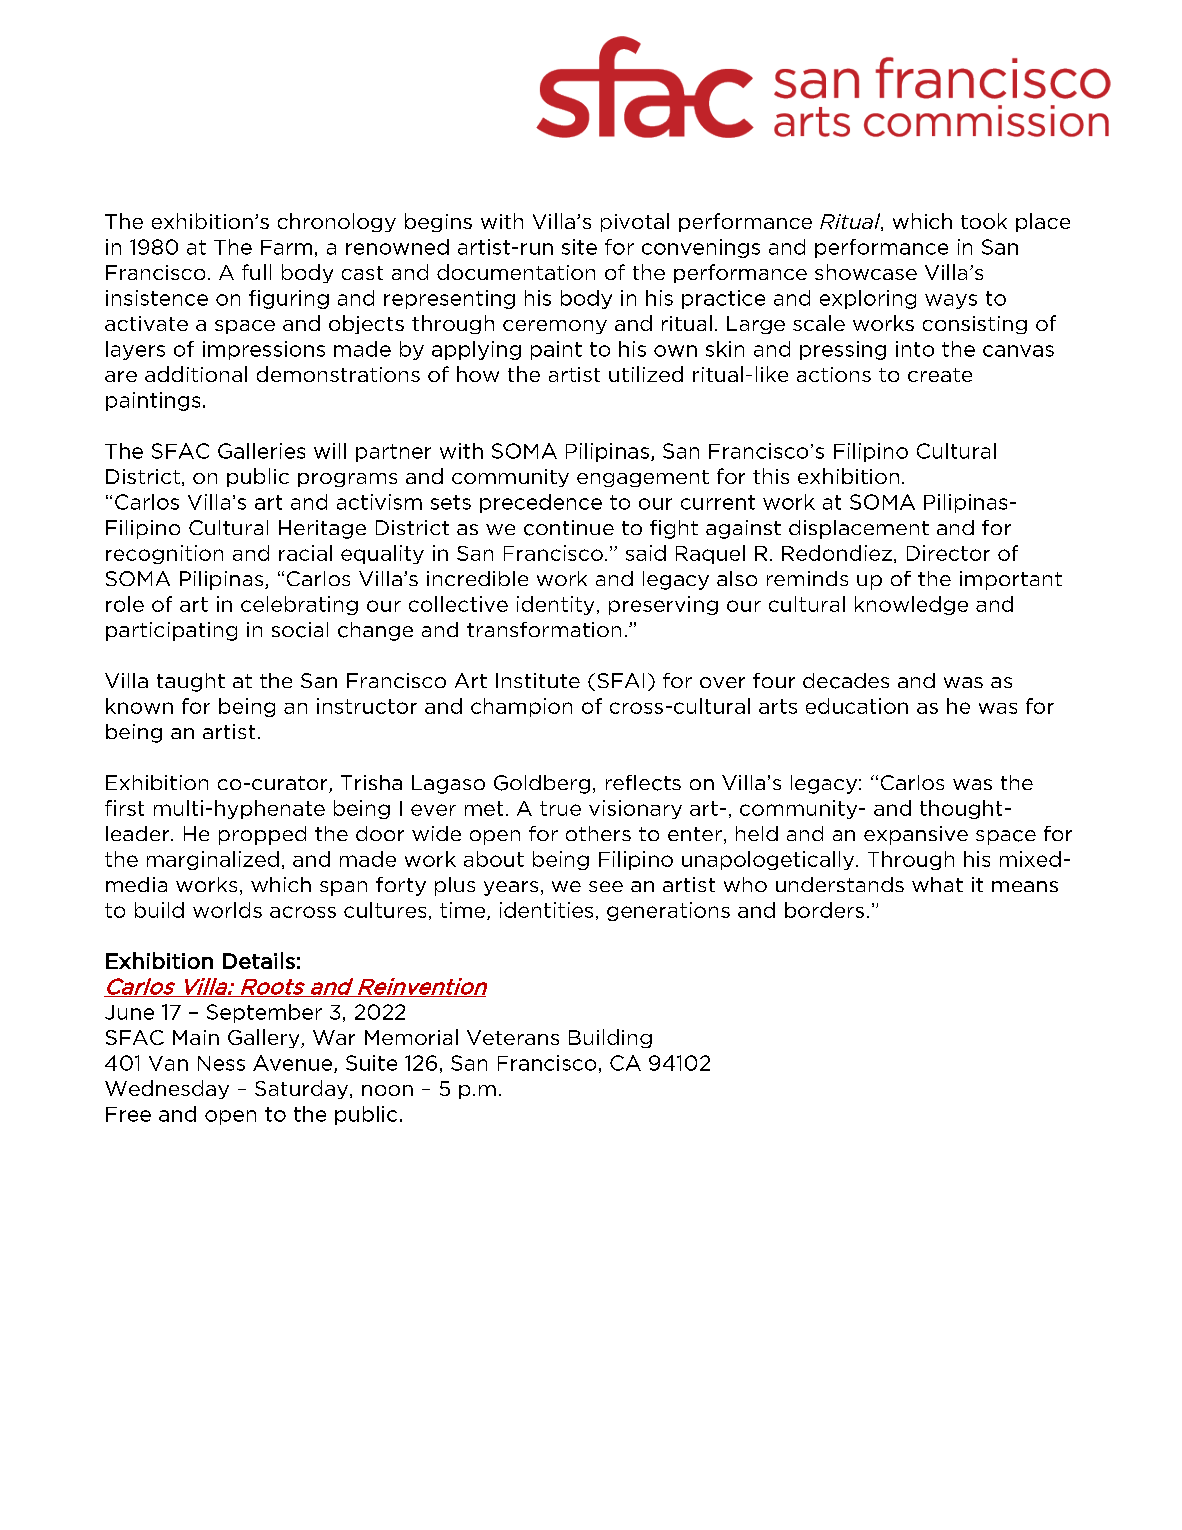  Describe the element at coordinates (191, 682) in the page. I see `taught` at that location.
